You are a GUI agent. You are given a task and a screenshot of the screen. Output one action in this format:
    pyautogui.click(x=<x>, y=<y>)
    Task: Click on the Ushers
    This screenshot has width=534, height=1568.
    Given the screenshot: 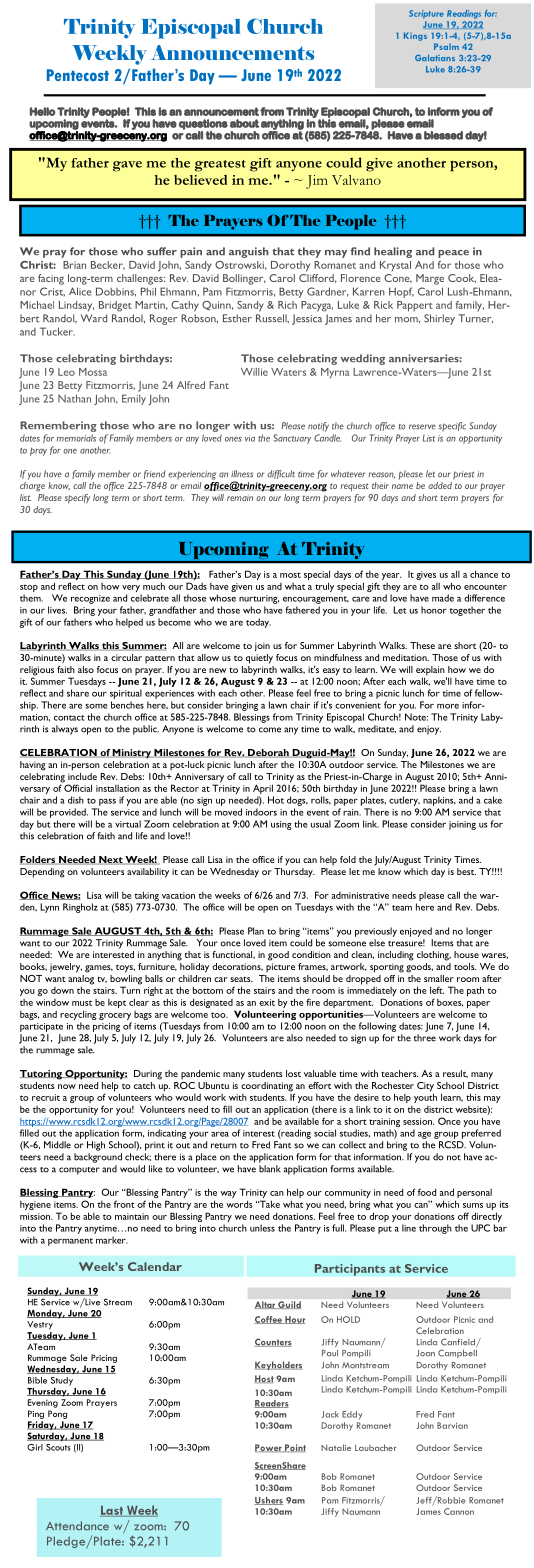 What is the action you would take?
    pyautogui.click(x=268, y=1501)
